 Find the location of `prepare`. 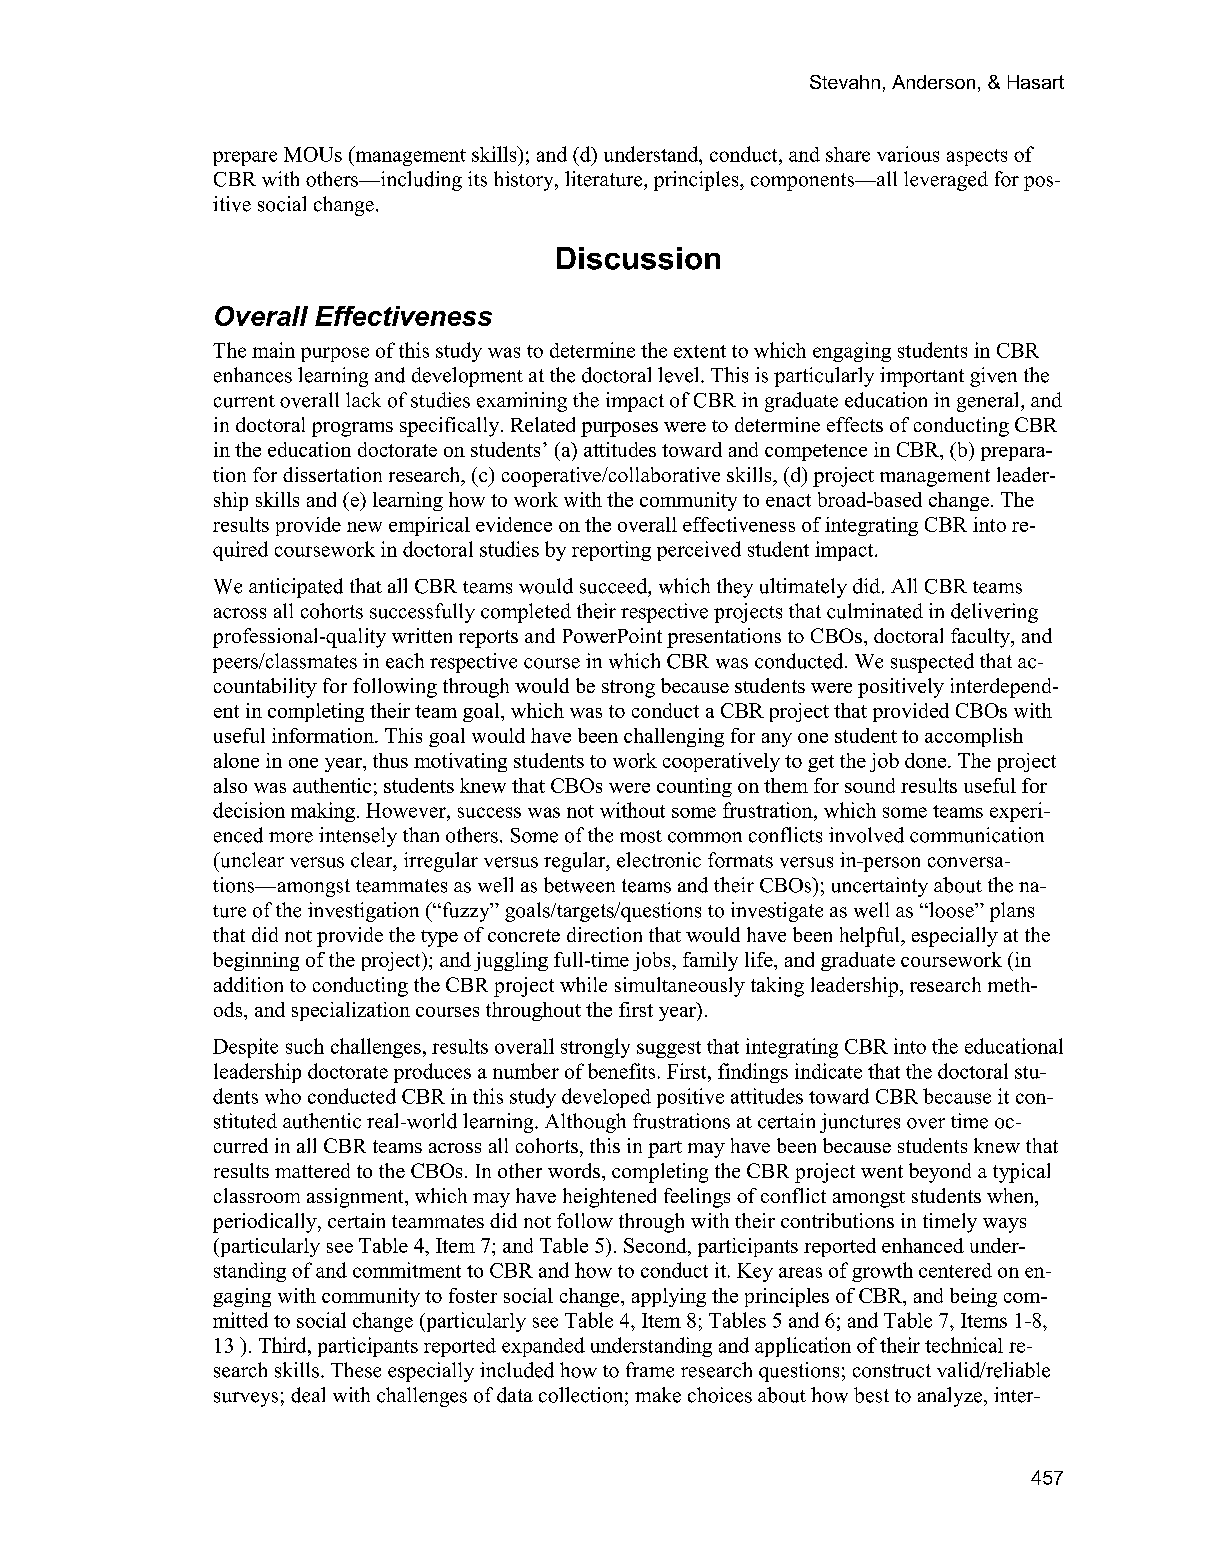

prepare is located at coordinates (245, 158).
